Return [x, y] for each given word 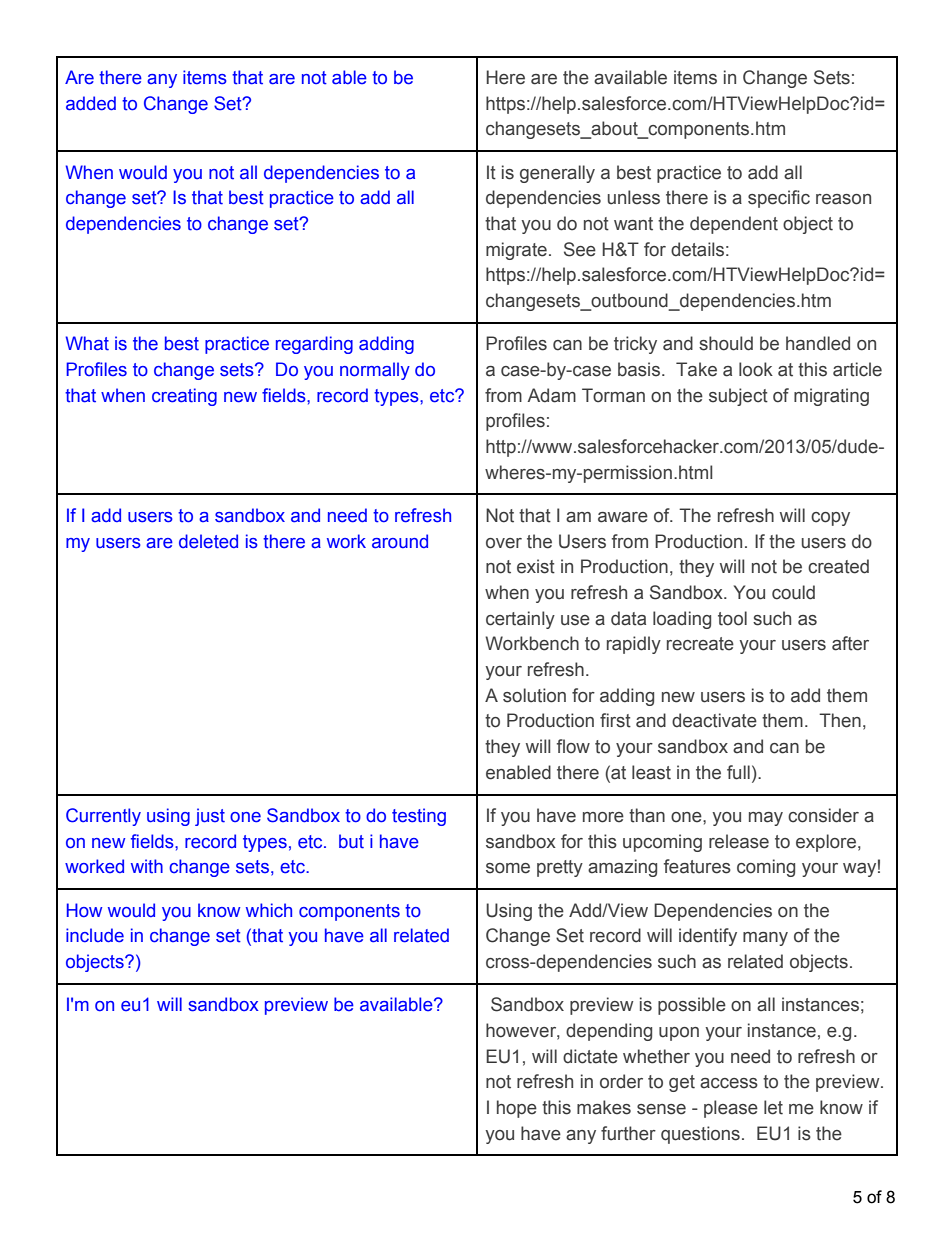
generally [557, 174]
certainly [520, 620]
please [731, 1109]
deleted [208, 541]
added [91, 103]
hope [517, 1109]
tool [732, 618]
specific [779, 199]
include [95, 935]
